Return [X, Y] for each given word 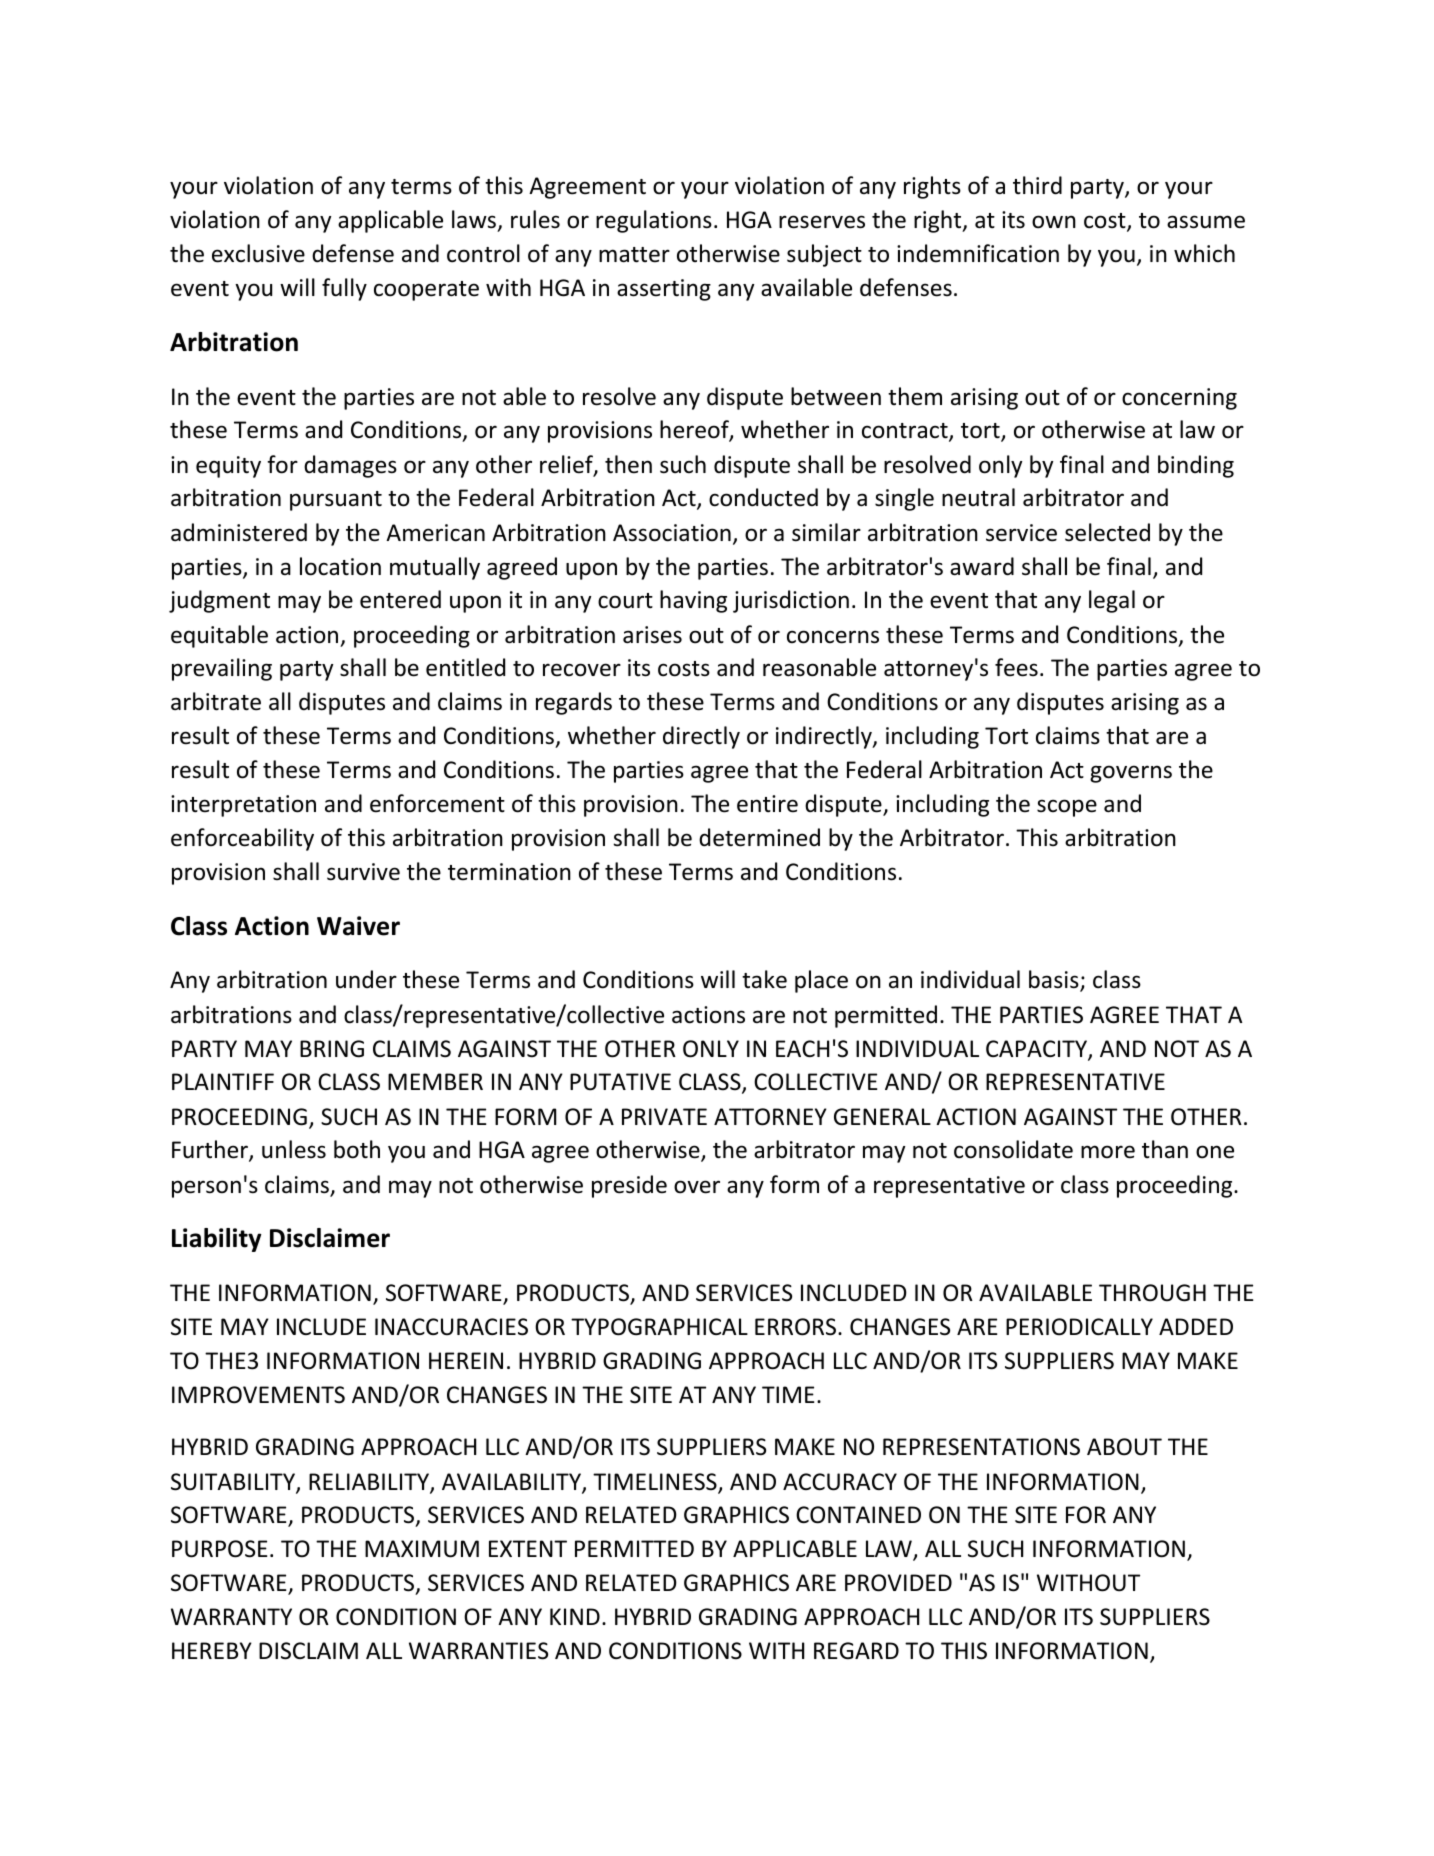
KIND [575, 1616]
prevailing [222, 669]
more [1108, 1152]
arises [652, 635]
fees [1016, 667]
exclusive [258, 253]
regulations [654, 221]
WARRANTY [231, 1616]
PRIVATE [664, 1116]
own [1054, 222]
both [357, 1149]
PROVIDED [898, 1583]
